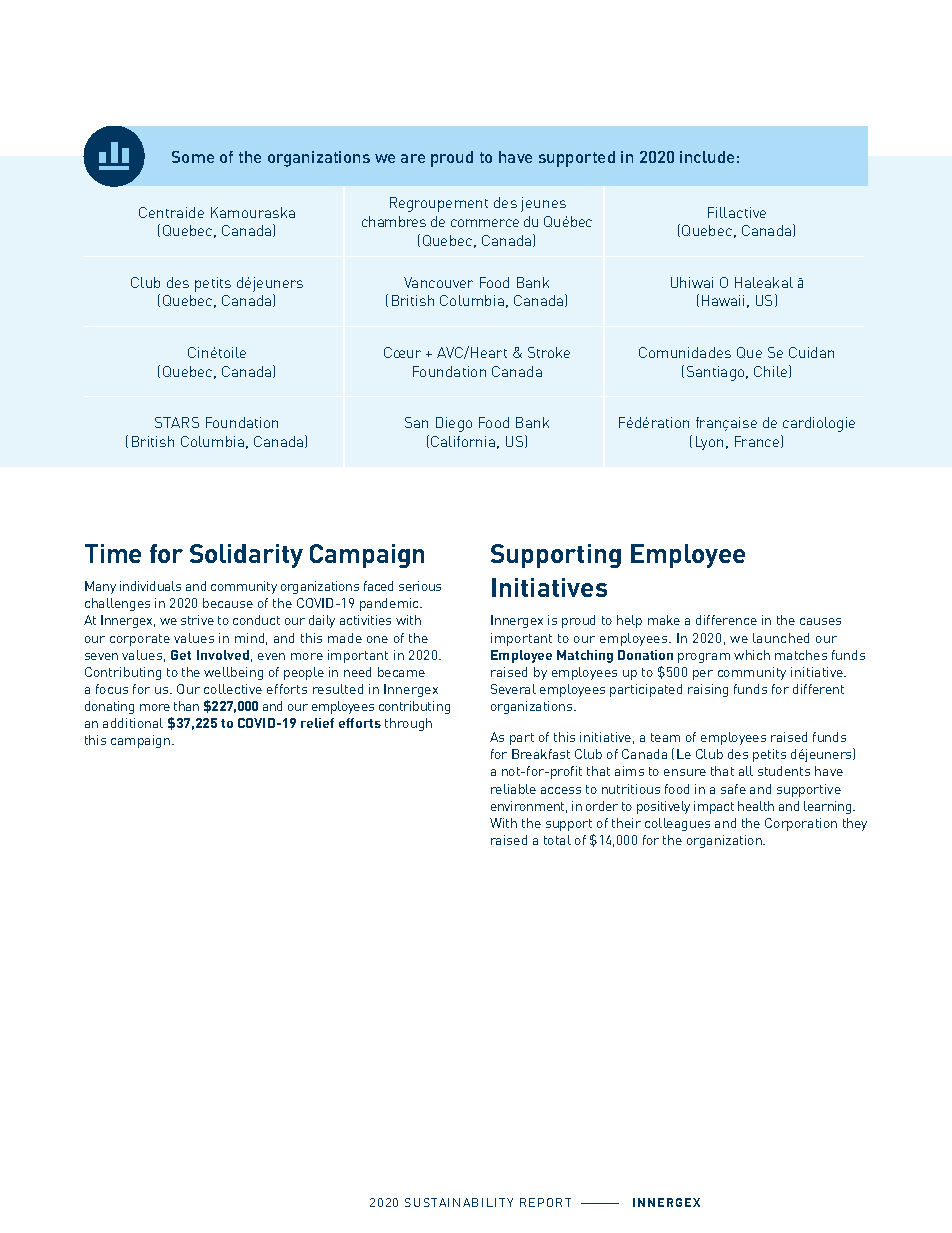 This document has width=952, height=1233. What do you see at coordinates (513, 689) in the document?
I see `Several` at bounding box center [513, 689].
